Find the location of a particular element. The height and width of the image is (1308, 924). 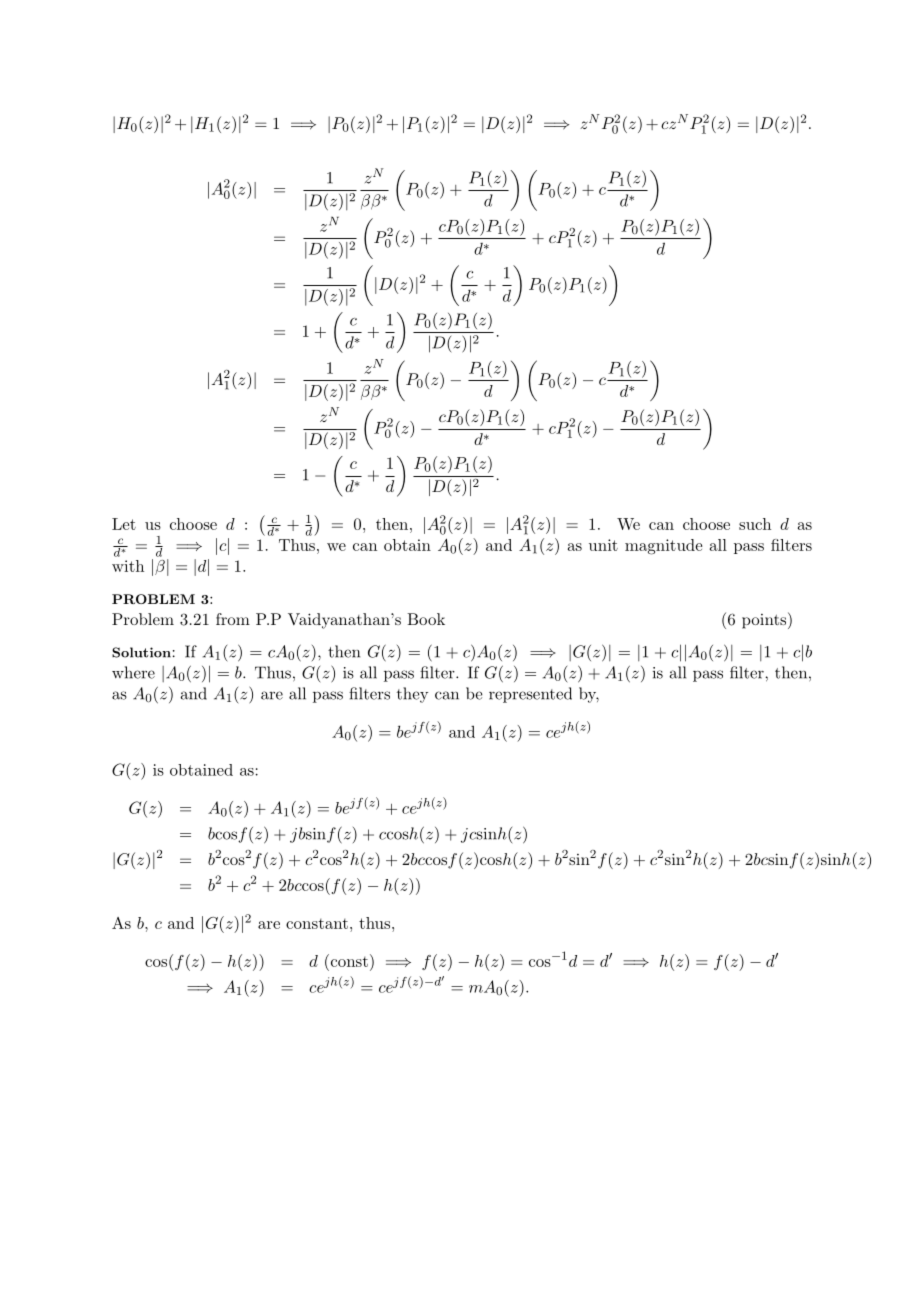

represented is located at coordinates (530, 695).
